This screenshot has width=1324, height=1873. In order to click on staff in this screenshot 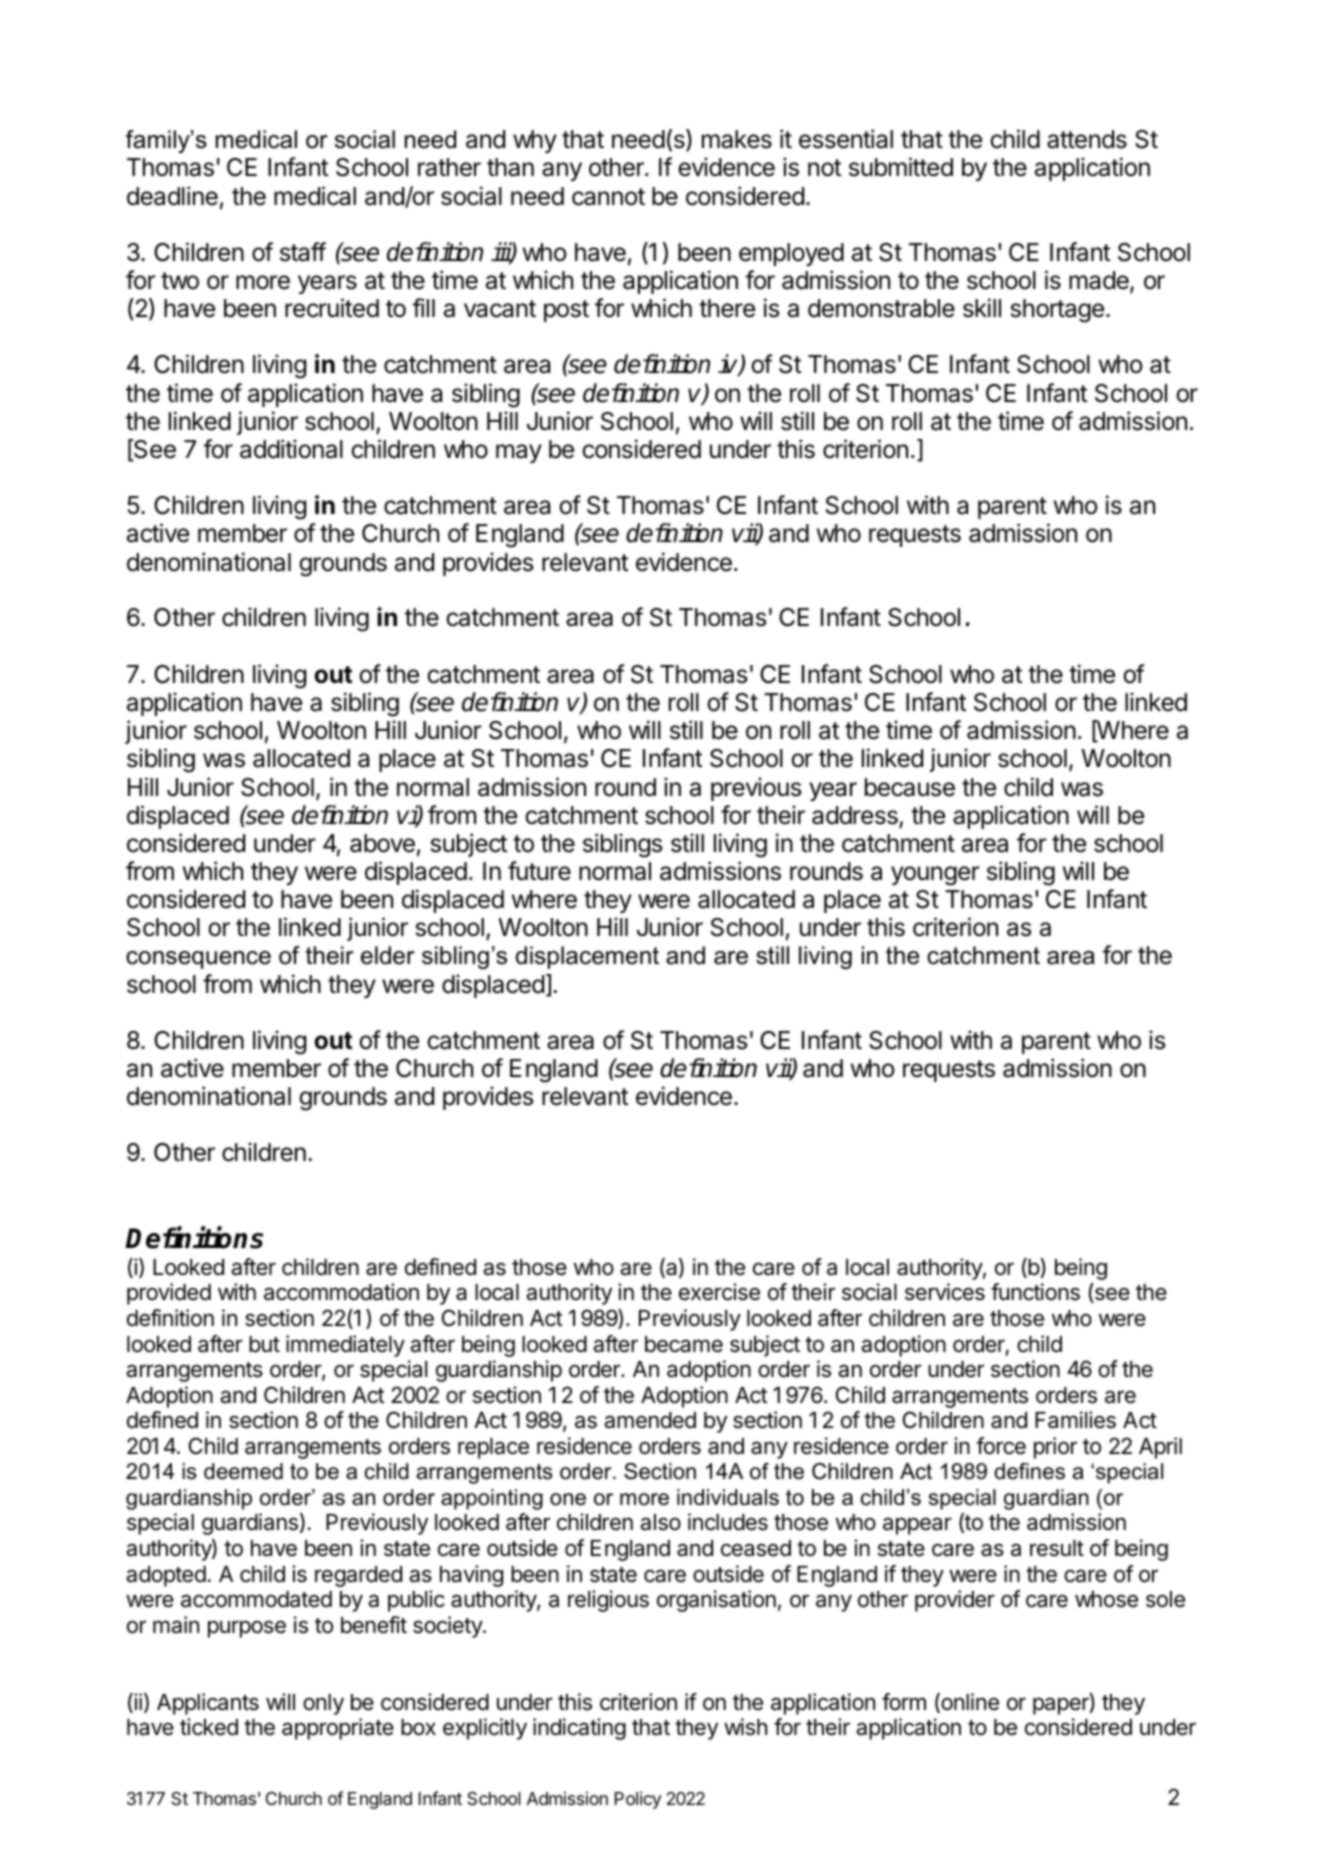, I will do `click(303, 252)`.
